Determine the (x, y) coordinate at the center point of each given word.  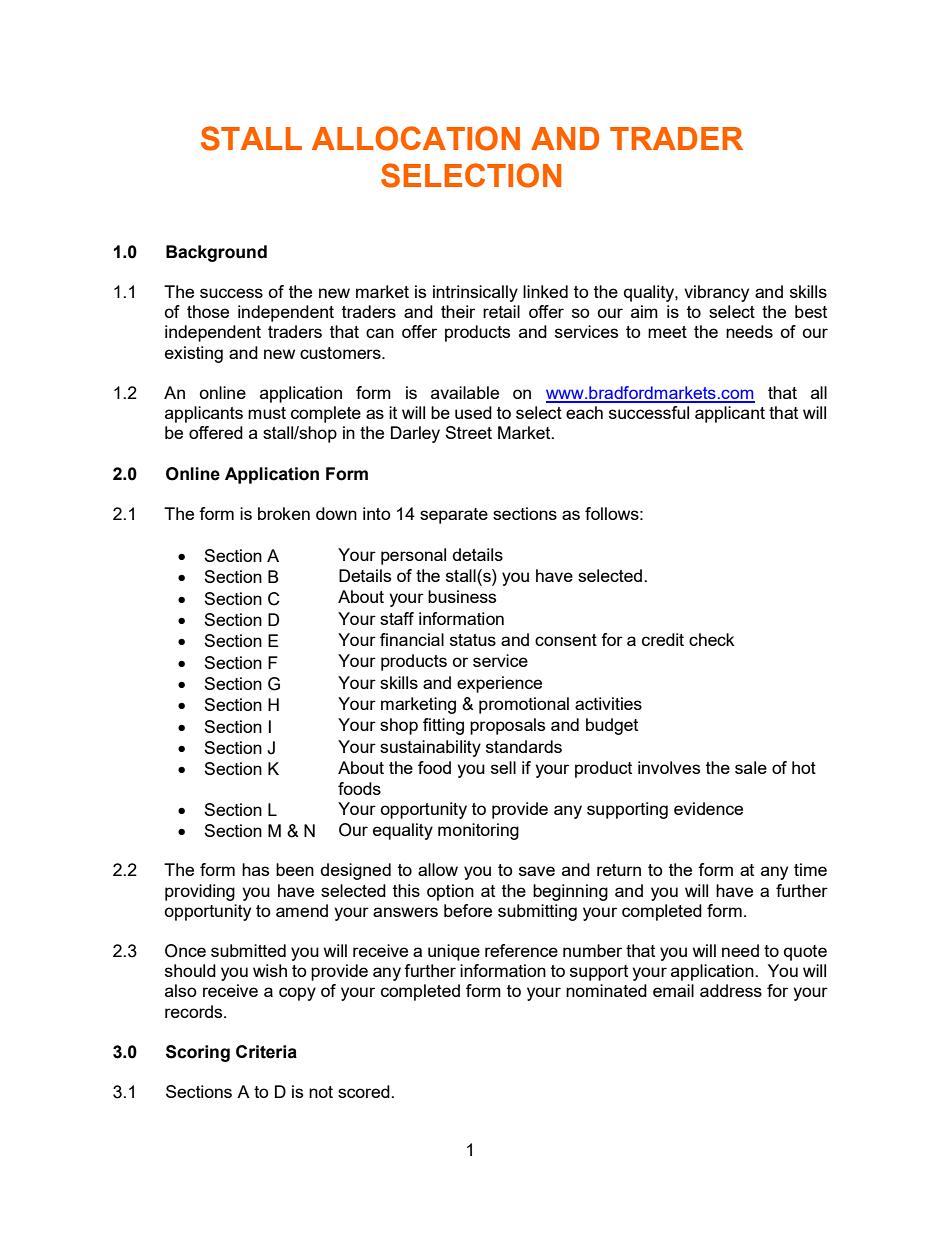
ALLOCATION (416, 138)
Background (216, 253)
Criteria (266, 1052)
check (711, 639)
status (473, 640)
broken (284, 513)
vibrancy (716, 293)
